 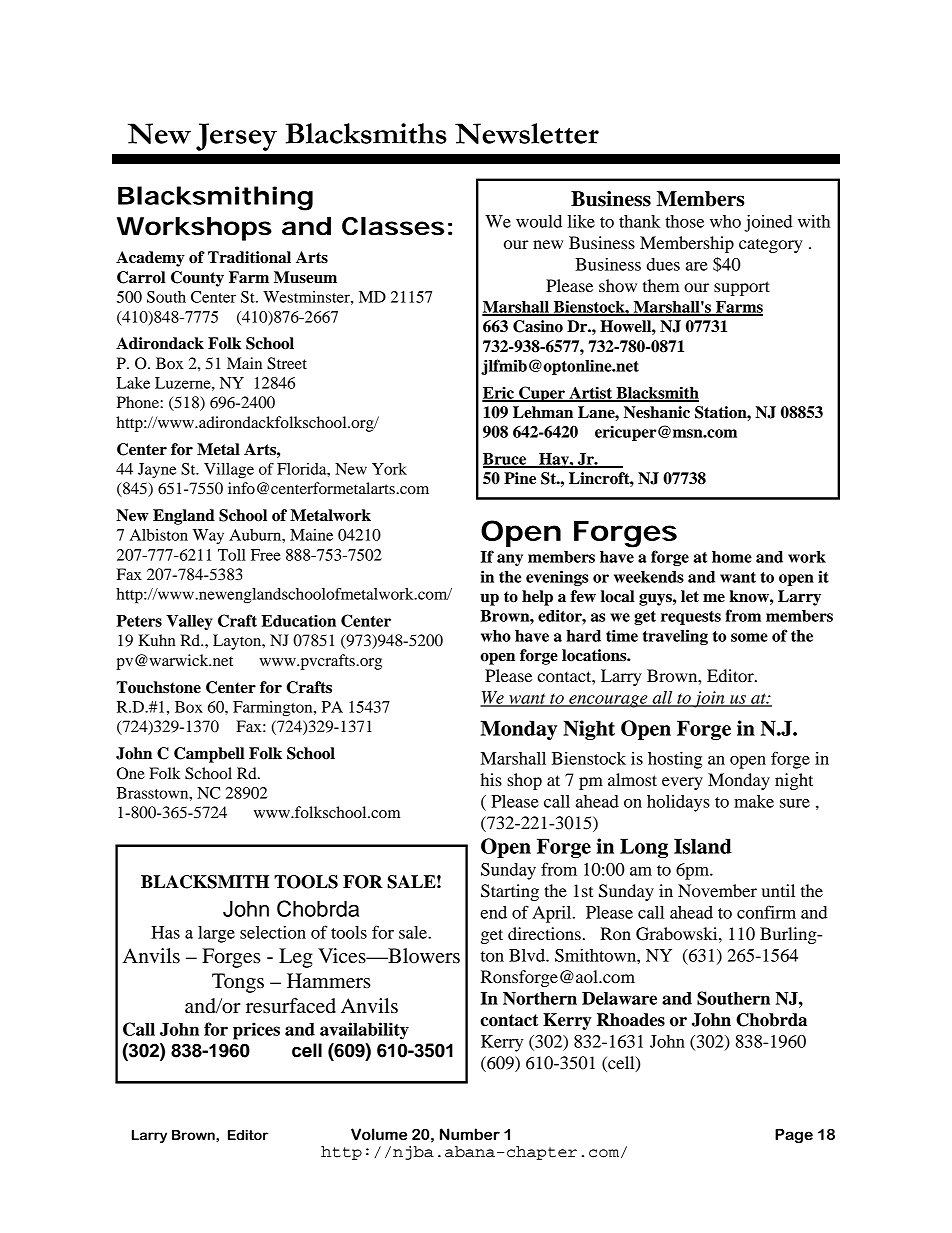 What do you see at coordinates (732, 557) in the screenshot?
I see `home` at bounding box center [732, 557].
